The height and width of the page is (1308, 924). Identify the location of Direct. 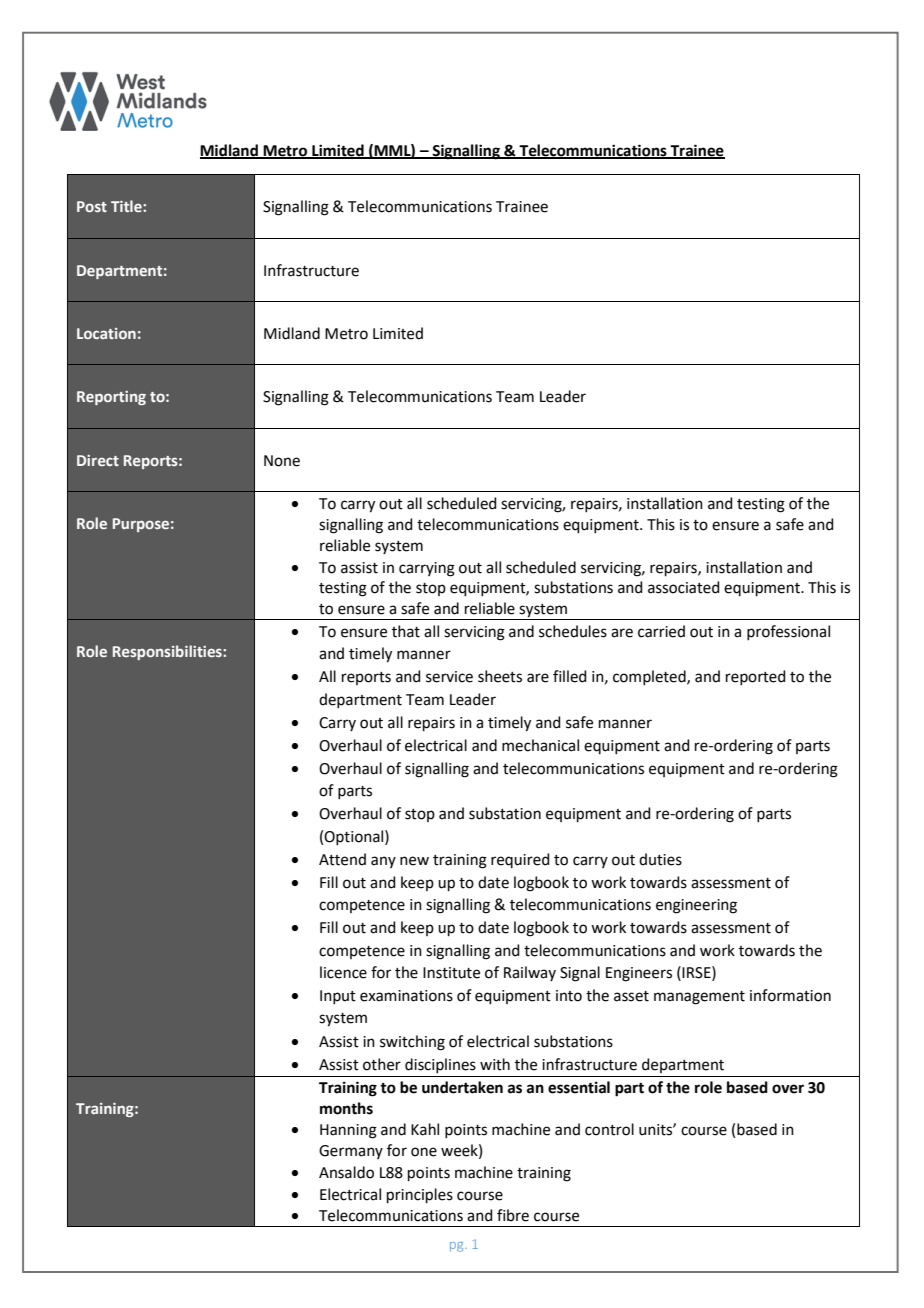
(98, 460).
